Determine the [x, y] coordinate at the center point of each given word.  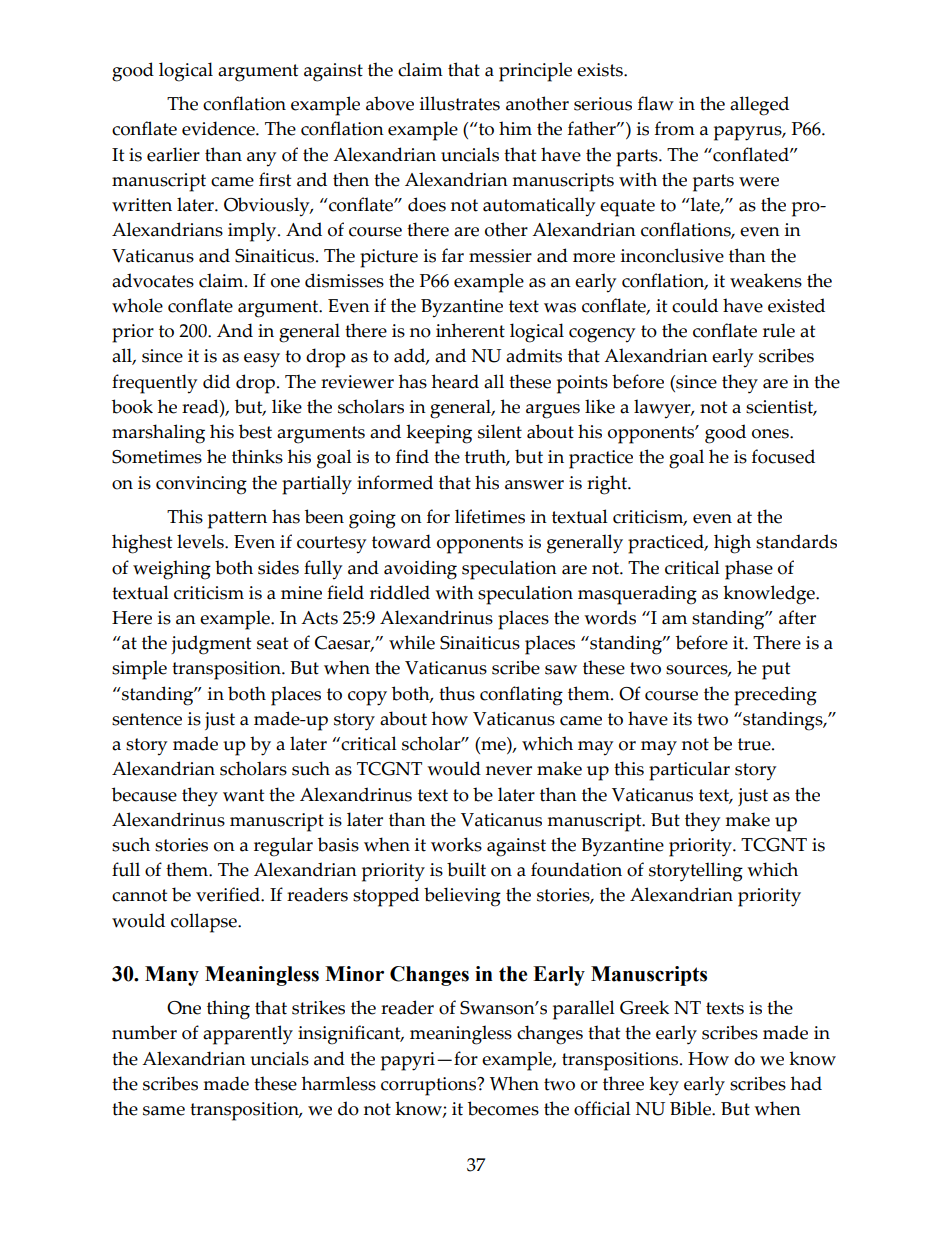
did [216, 381]
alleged [759, 106]
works [456, 844]
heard [455, 381]
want [243, 795]
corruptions [430, 1086]
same [164, 1111]
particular [689, 771]
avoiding [420, 570]
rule [779, 330]
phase [749, 570]
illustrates [460, 103]
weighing [172, 570]
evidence [219, 128]
